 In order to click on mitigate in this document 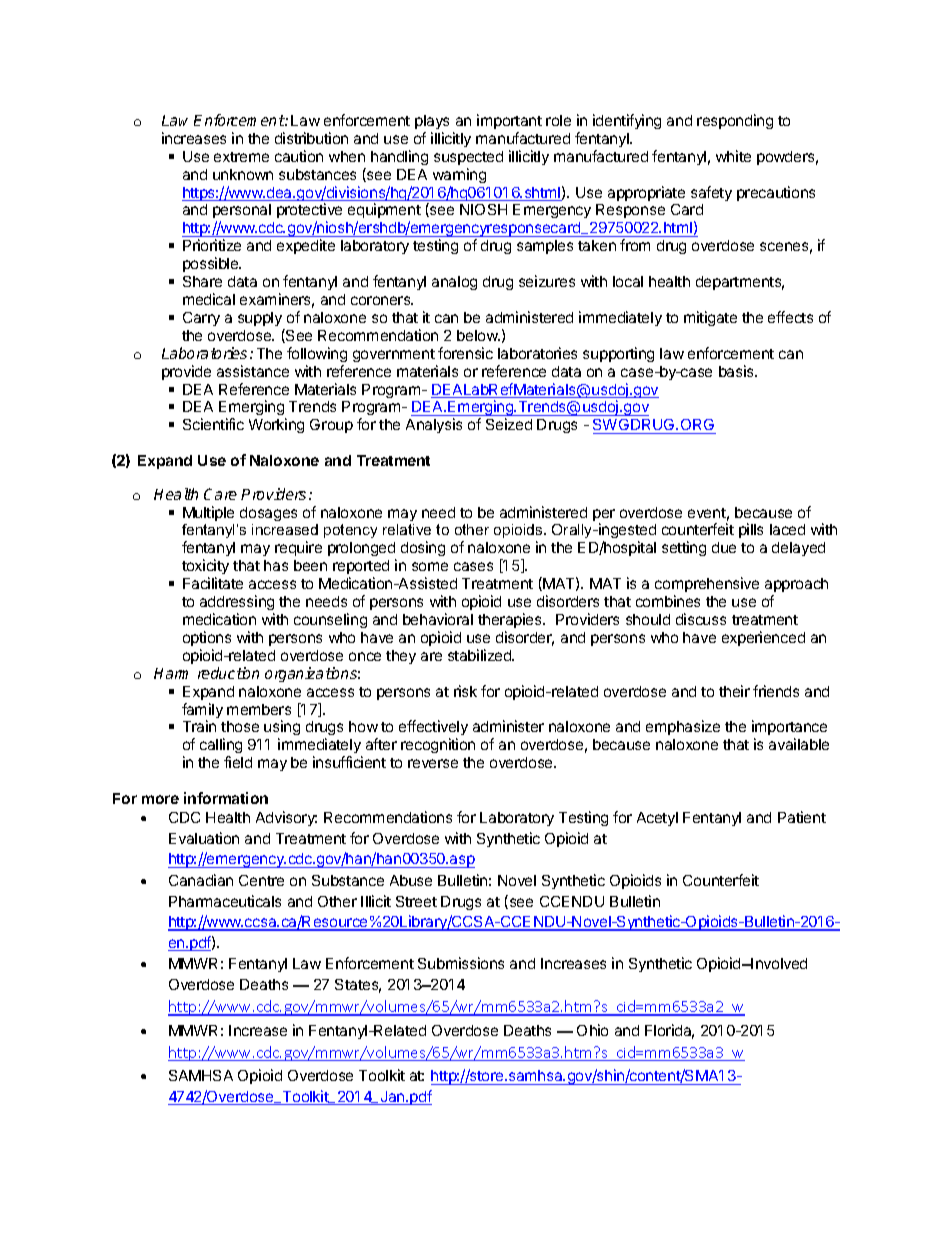, I will do `click(710, 318)`.
